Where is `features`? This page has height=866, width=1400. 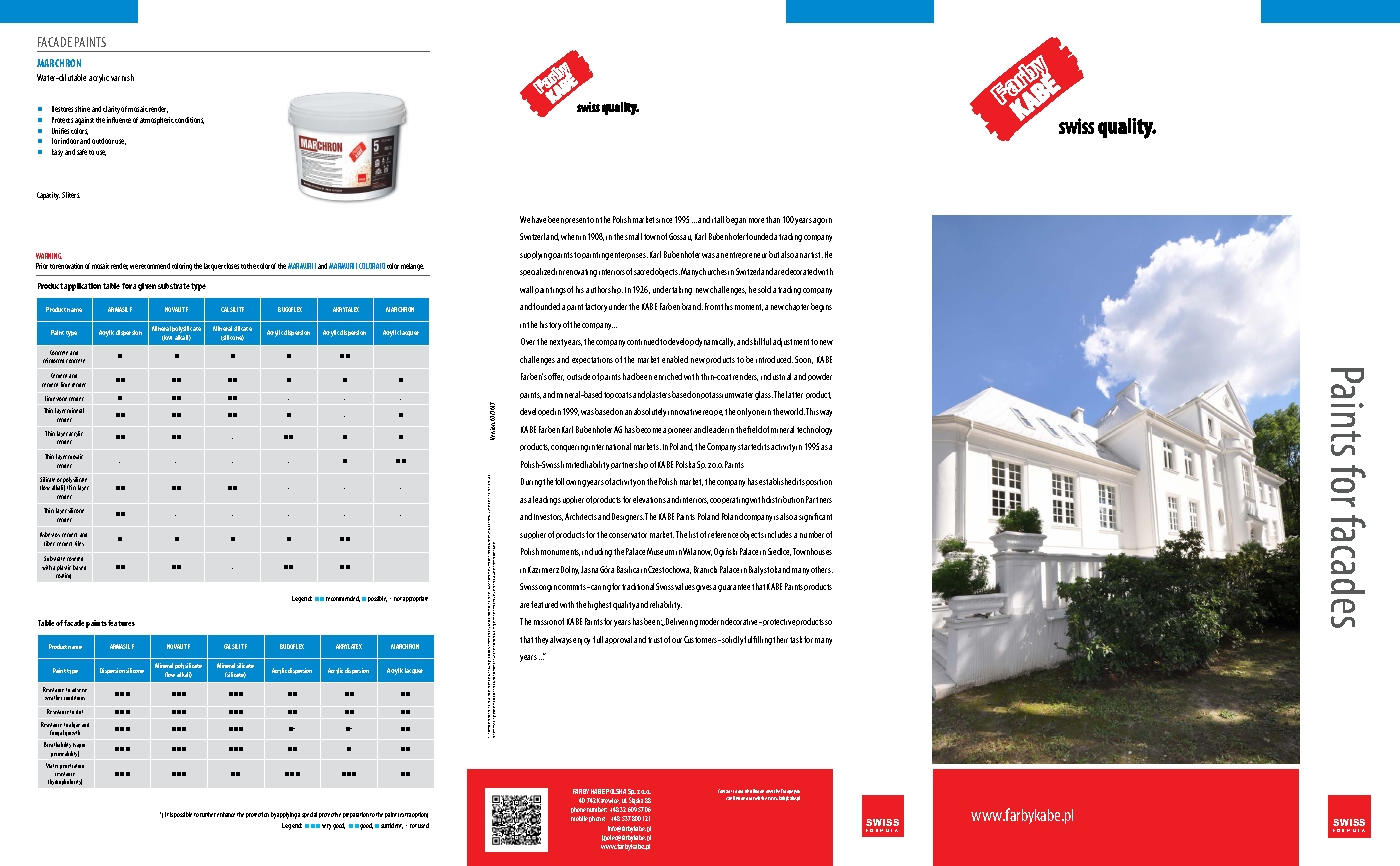
features is located at coordinates (121, 623).
